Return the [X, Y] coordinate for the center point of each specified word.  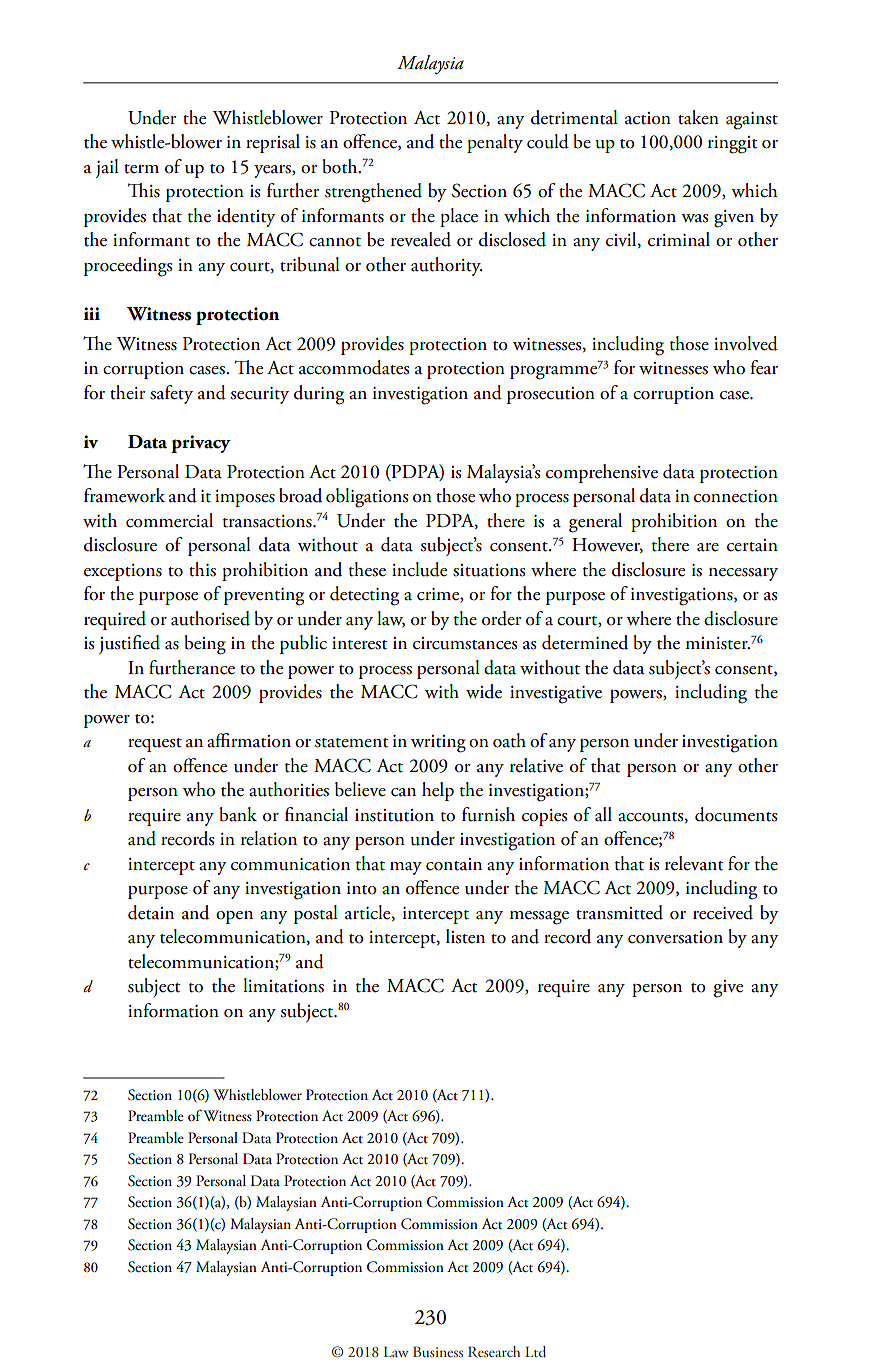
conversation [675, 937]
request [155, 745]
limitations [283, 985]
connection [736, 496]
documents [736, 814]
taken [698, 117]
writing [438, 744]
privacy [201, 444]
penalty [495, 143]
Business [438, 1351]
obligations [367, 498]
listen [465, 936]
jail [107, 168]
